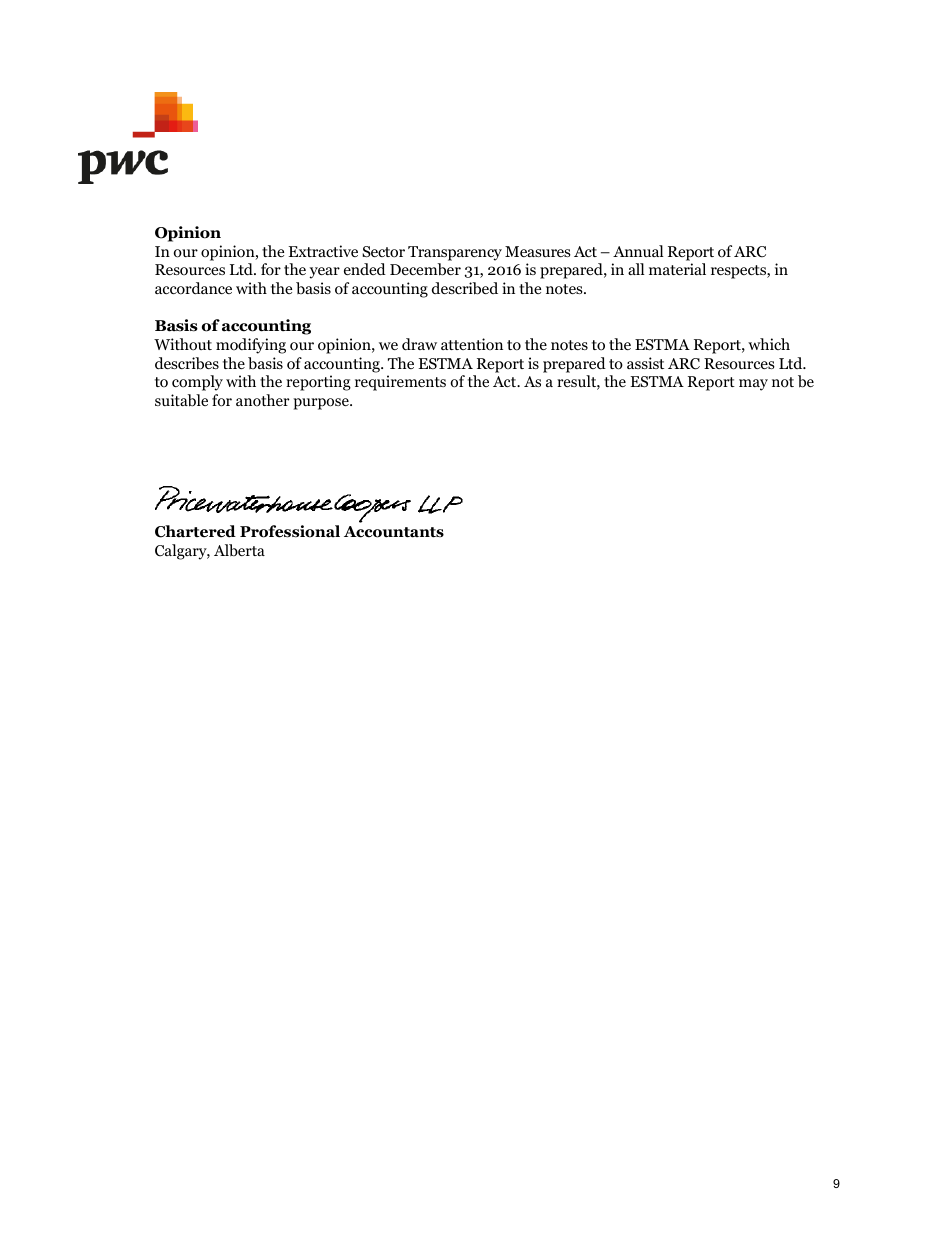  What do you see at coordinates (394, 532) in the screenshot?
I see `Accountants` at bounding box center [394, 532].
